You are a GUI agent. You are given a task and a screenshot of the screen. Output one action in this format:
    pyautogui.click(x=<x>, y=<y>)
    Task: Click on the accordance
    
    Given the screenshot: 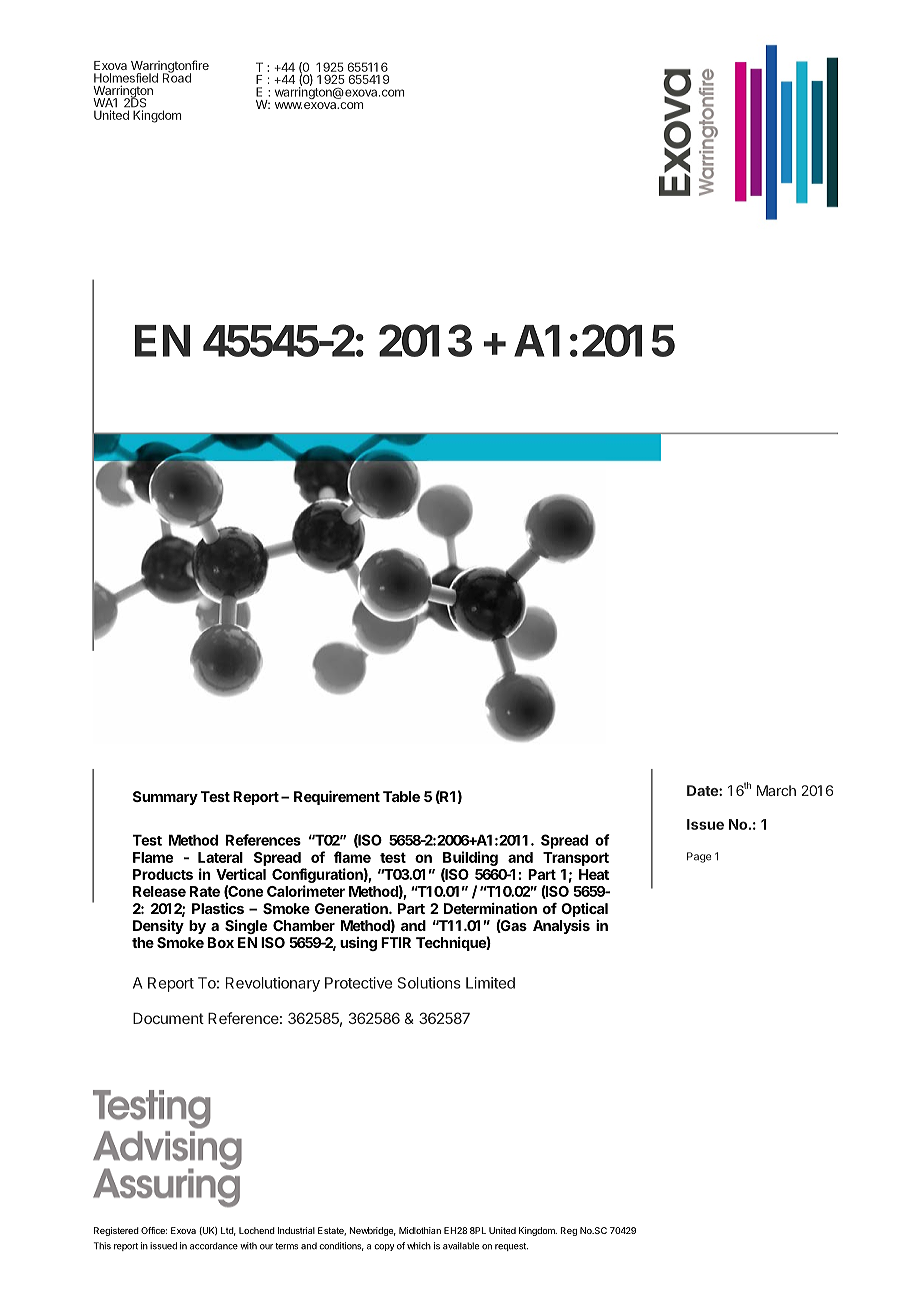 What is the action you would take?
    pyautogui.click(x=214, y=1246)
